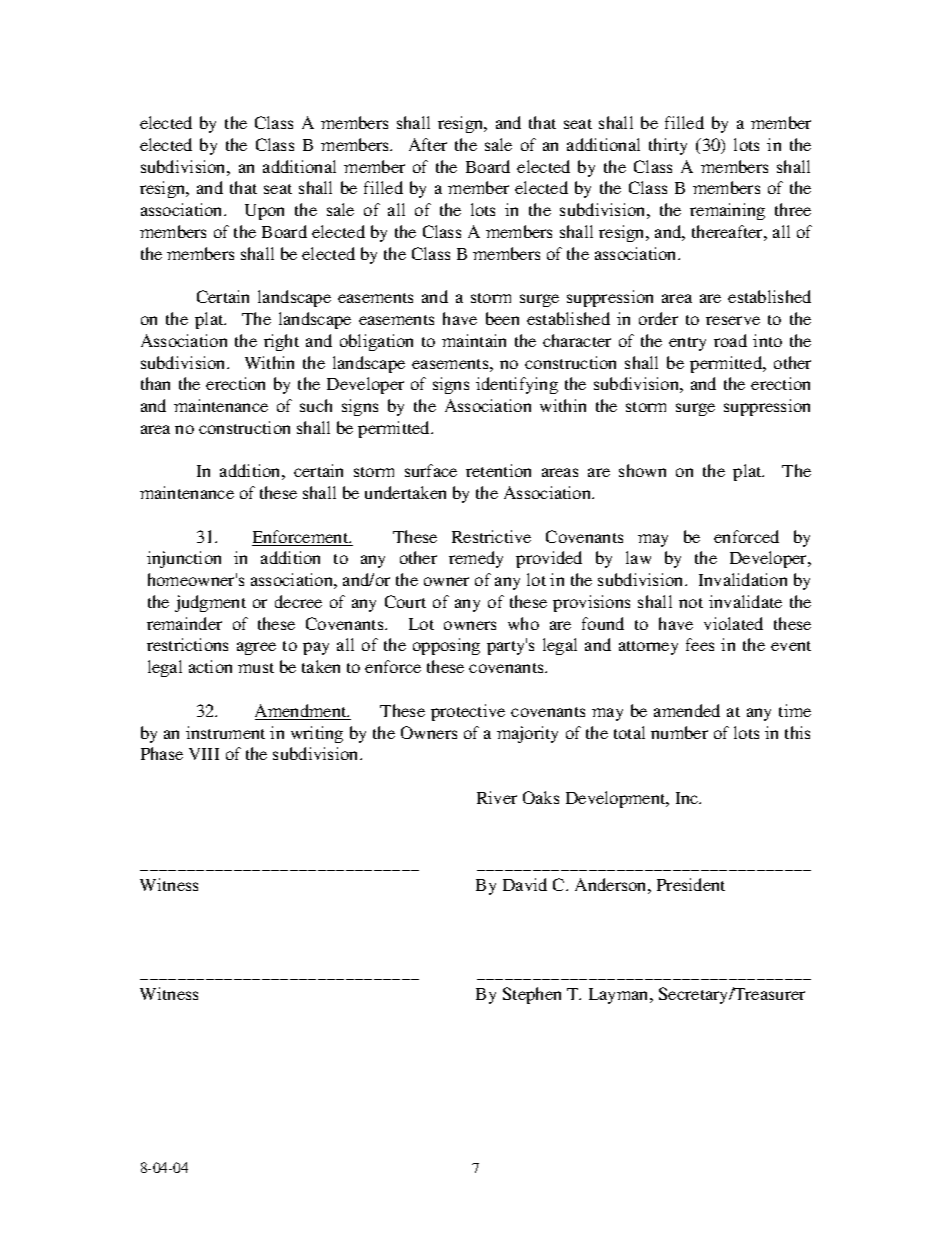 This image has width=952, height=1233. I want to click on remedy, so click(476, 559).
